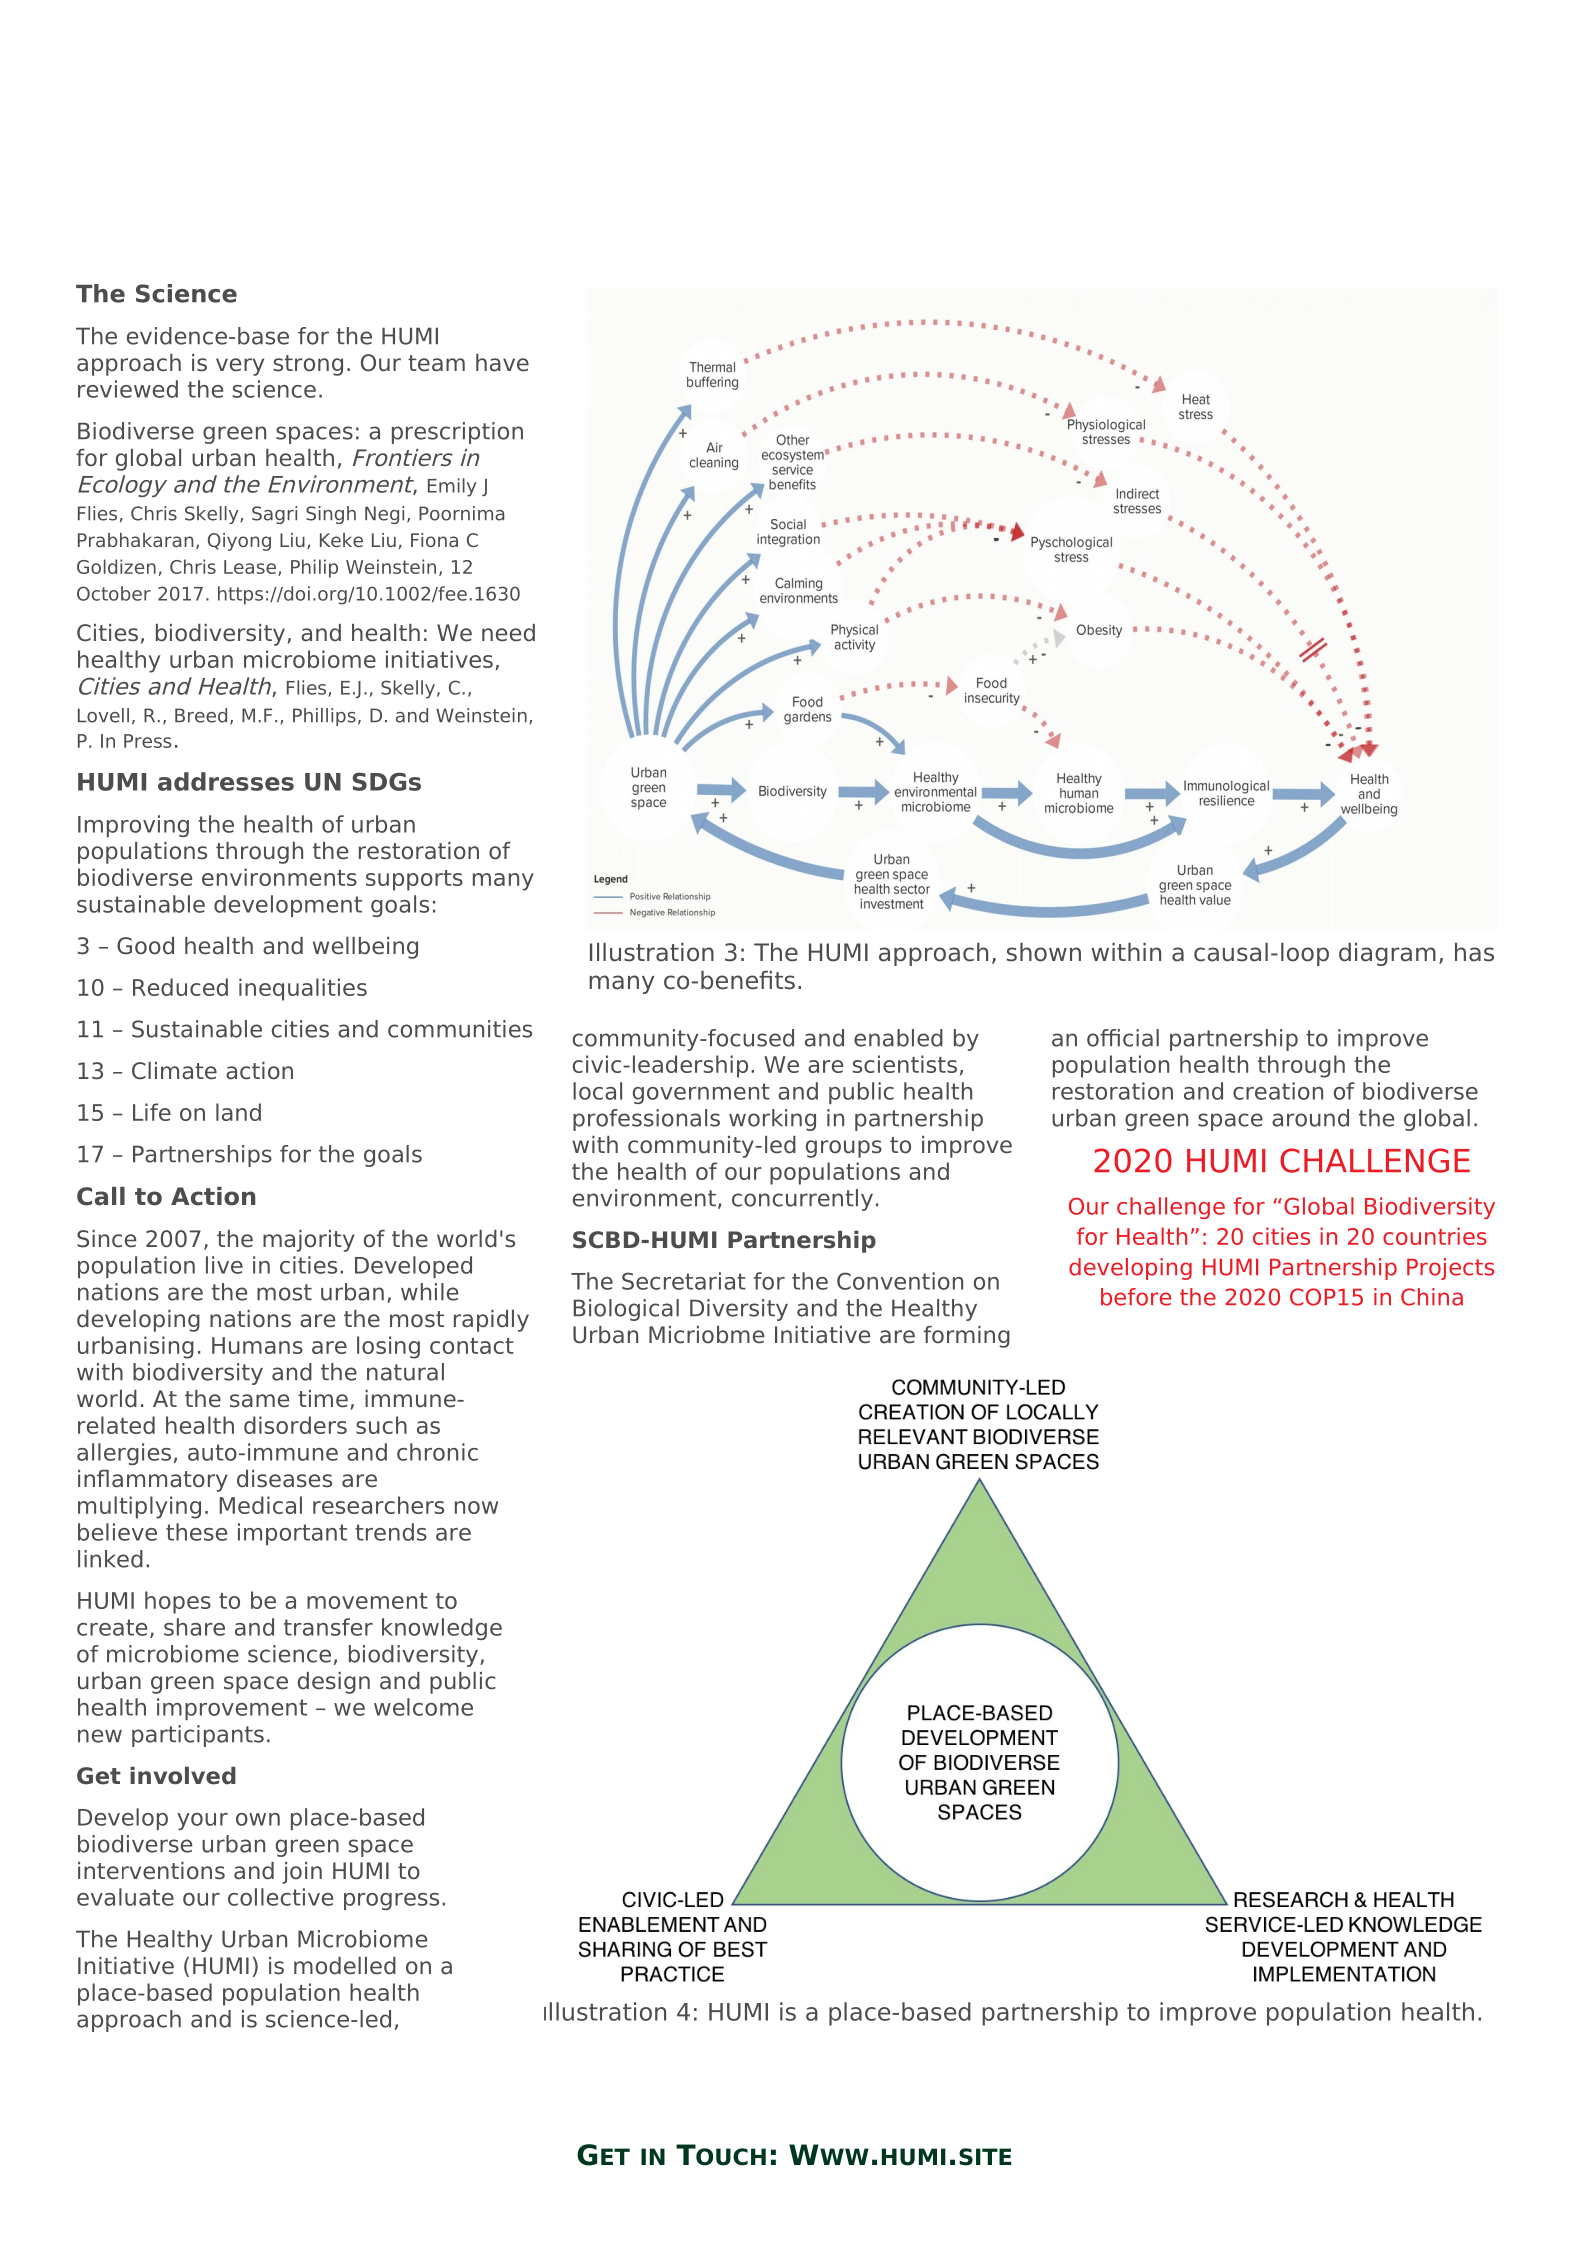  Describe the element at coordinates (238, 1112) in the image. I see `land` at that location.
